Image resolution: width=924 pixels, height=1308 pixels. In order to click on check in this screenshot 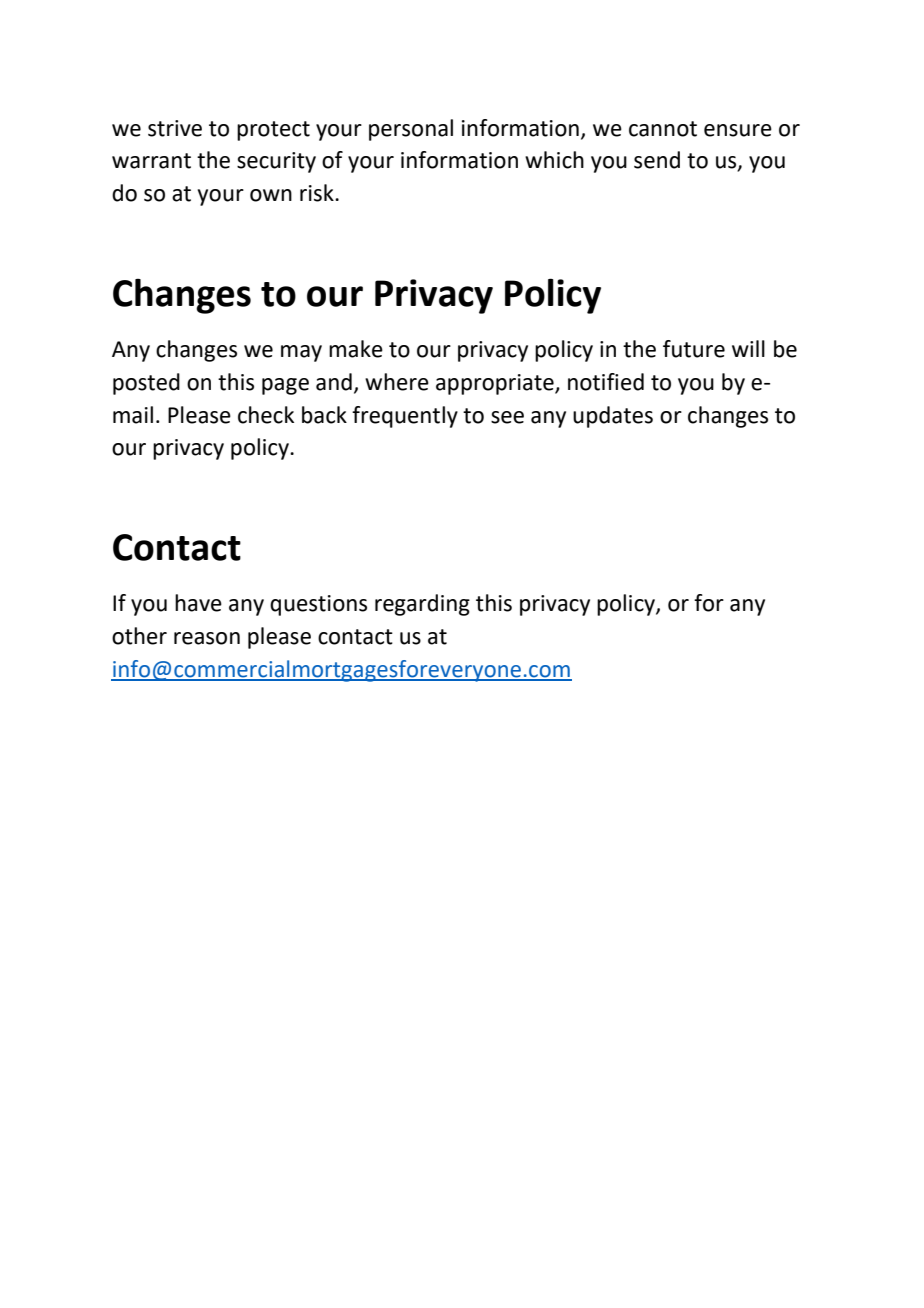, I will do `click(266, 415)`.
